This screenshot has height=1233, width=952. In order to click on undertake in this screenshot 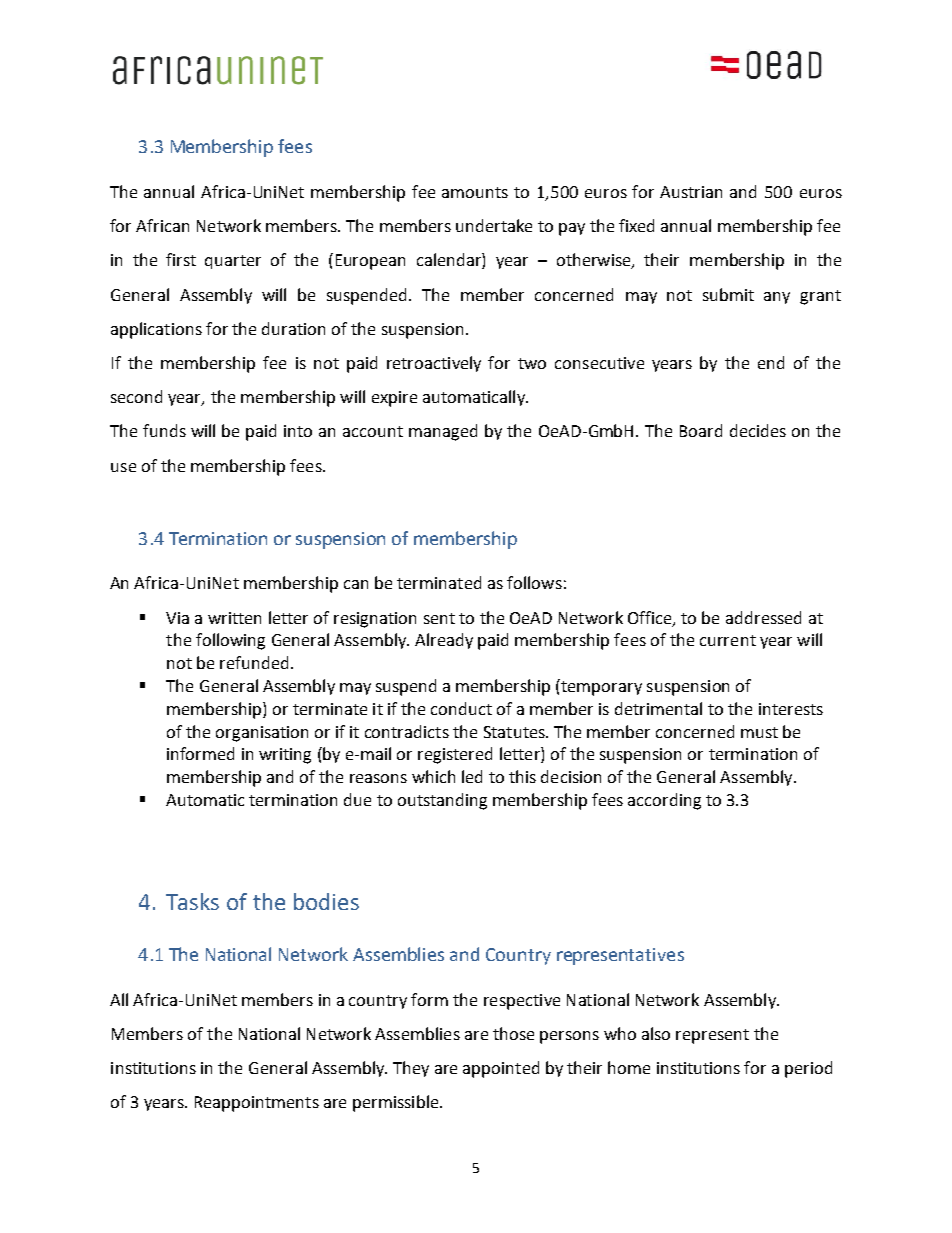, I will do `click(494, 225)`.
